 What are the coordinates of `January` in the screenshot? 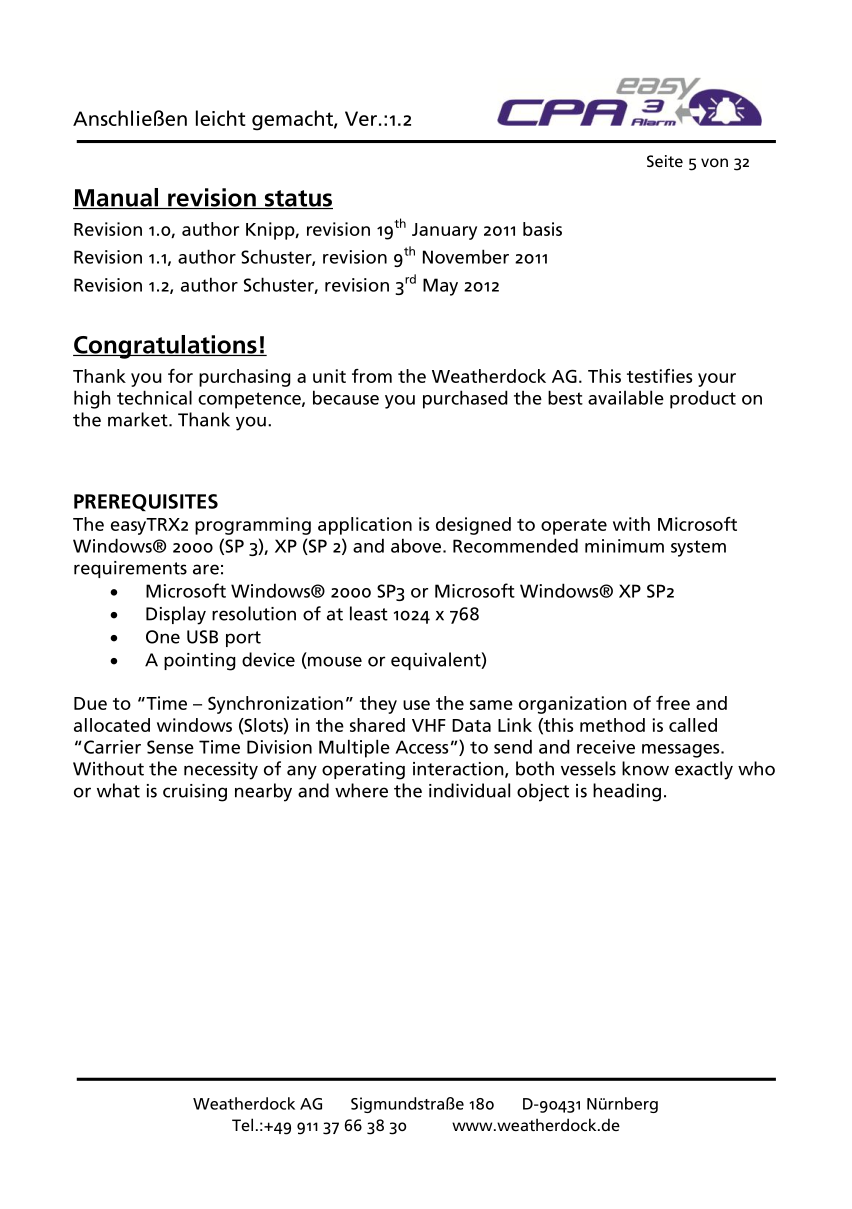 It's located at (444, 231).
